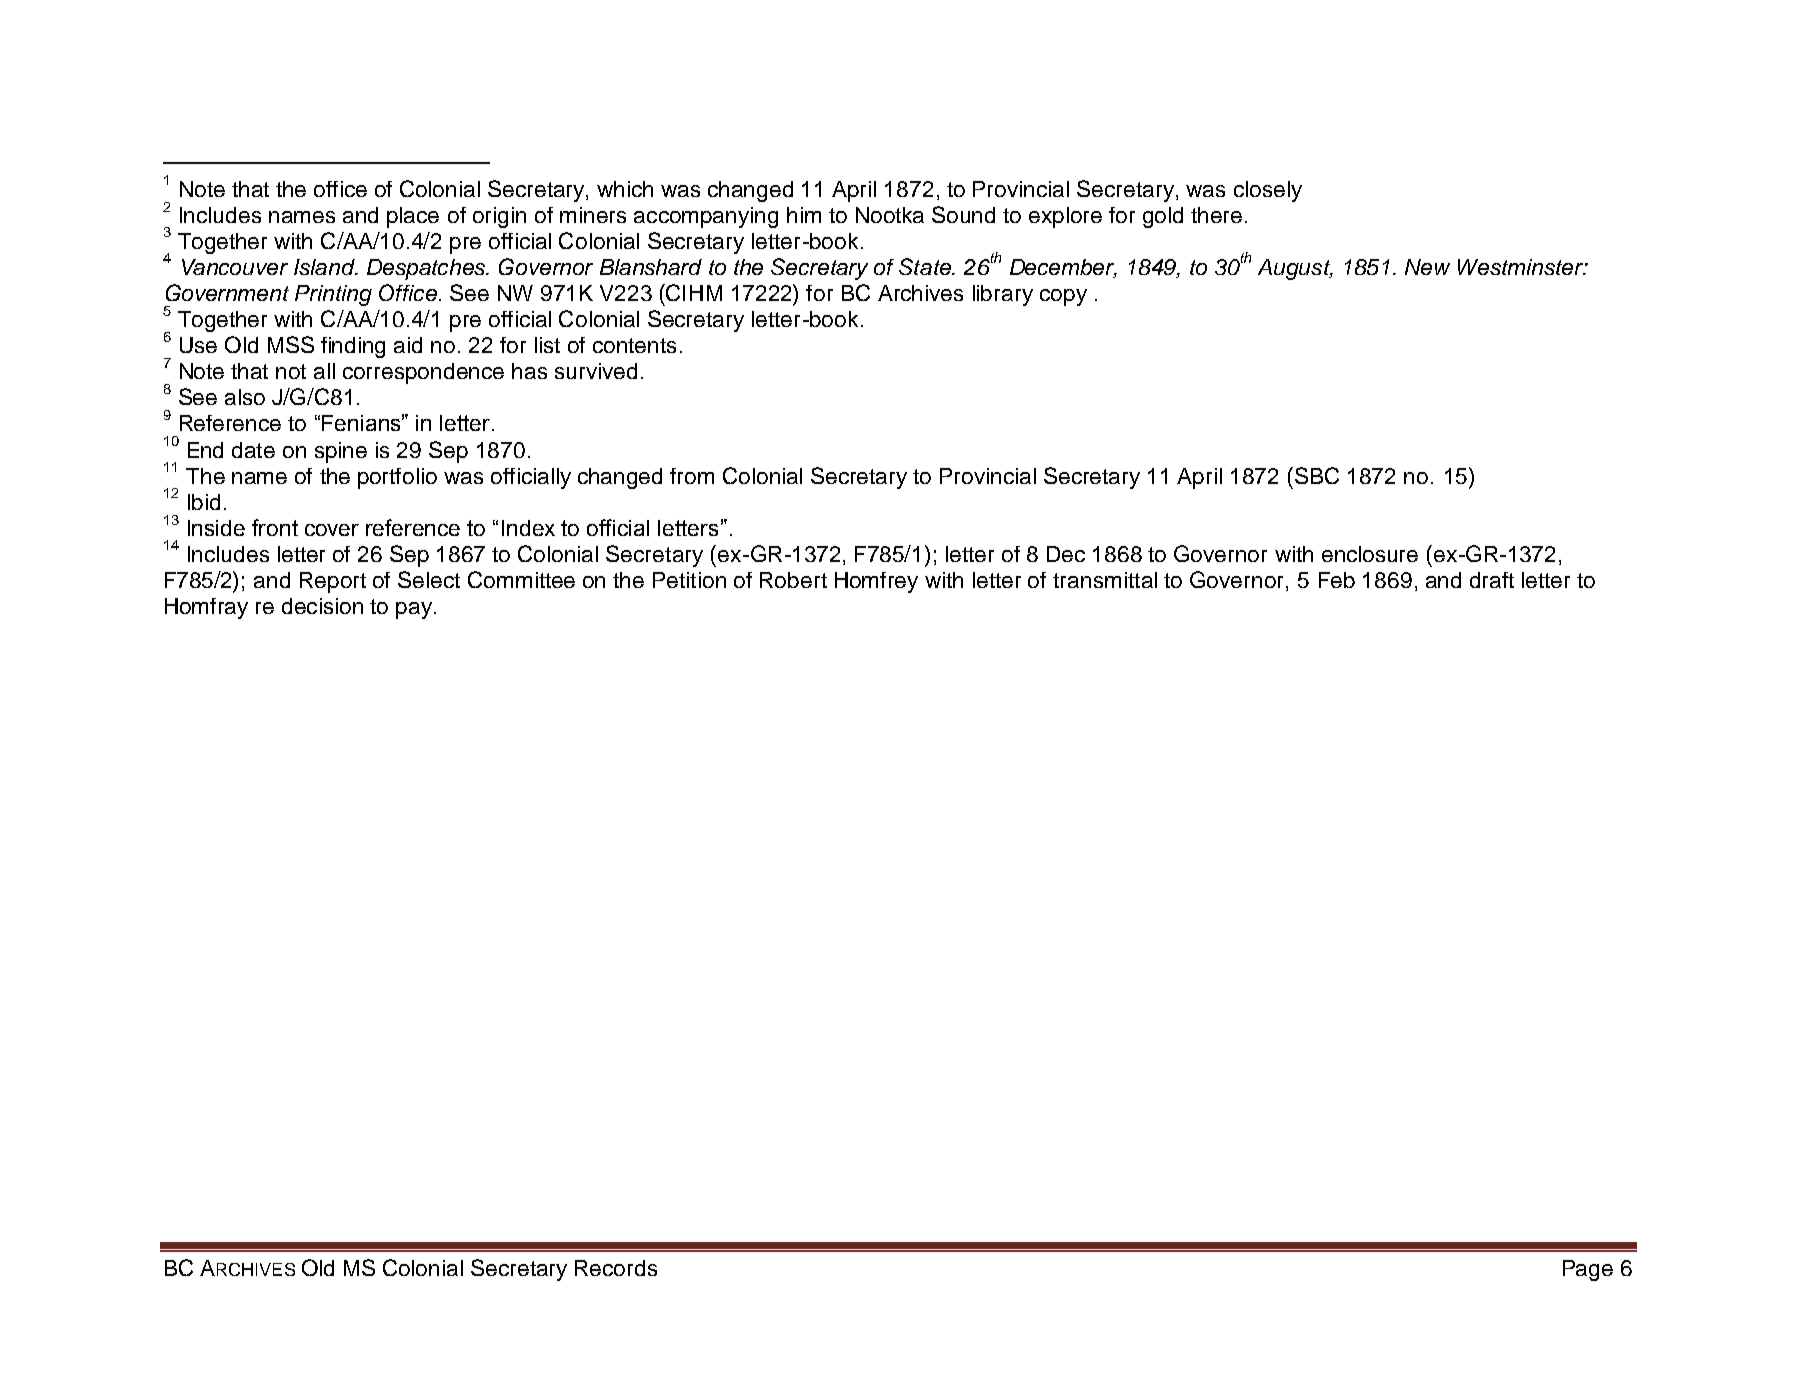  Describe the element at coordinates (413, 217) in the document. I see `place` at that location.
